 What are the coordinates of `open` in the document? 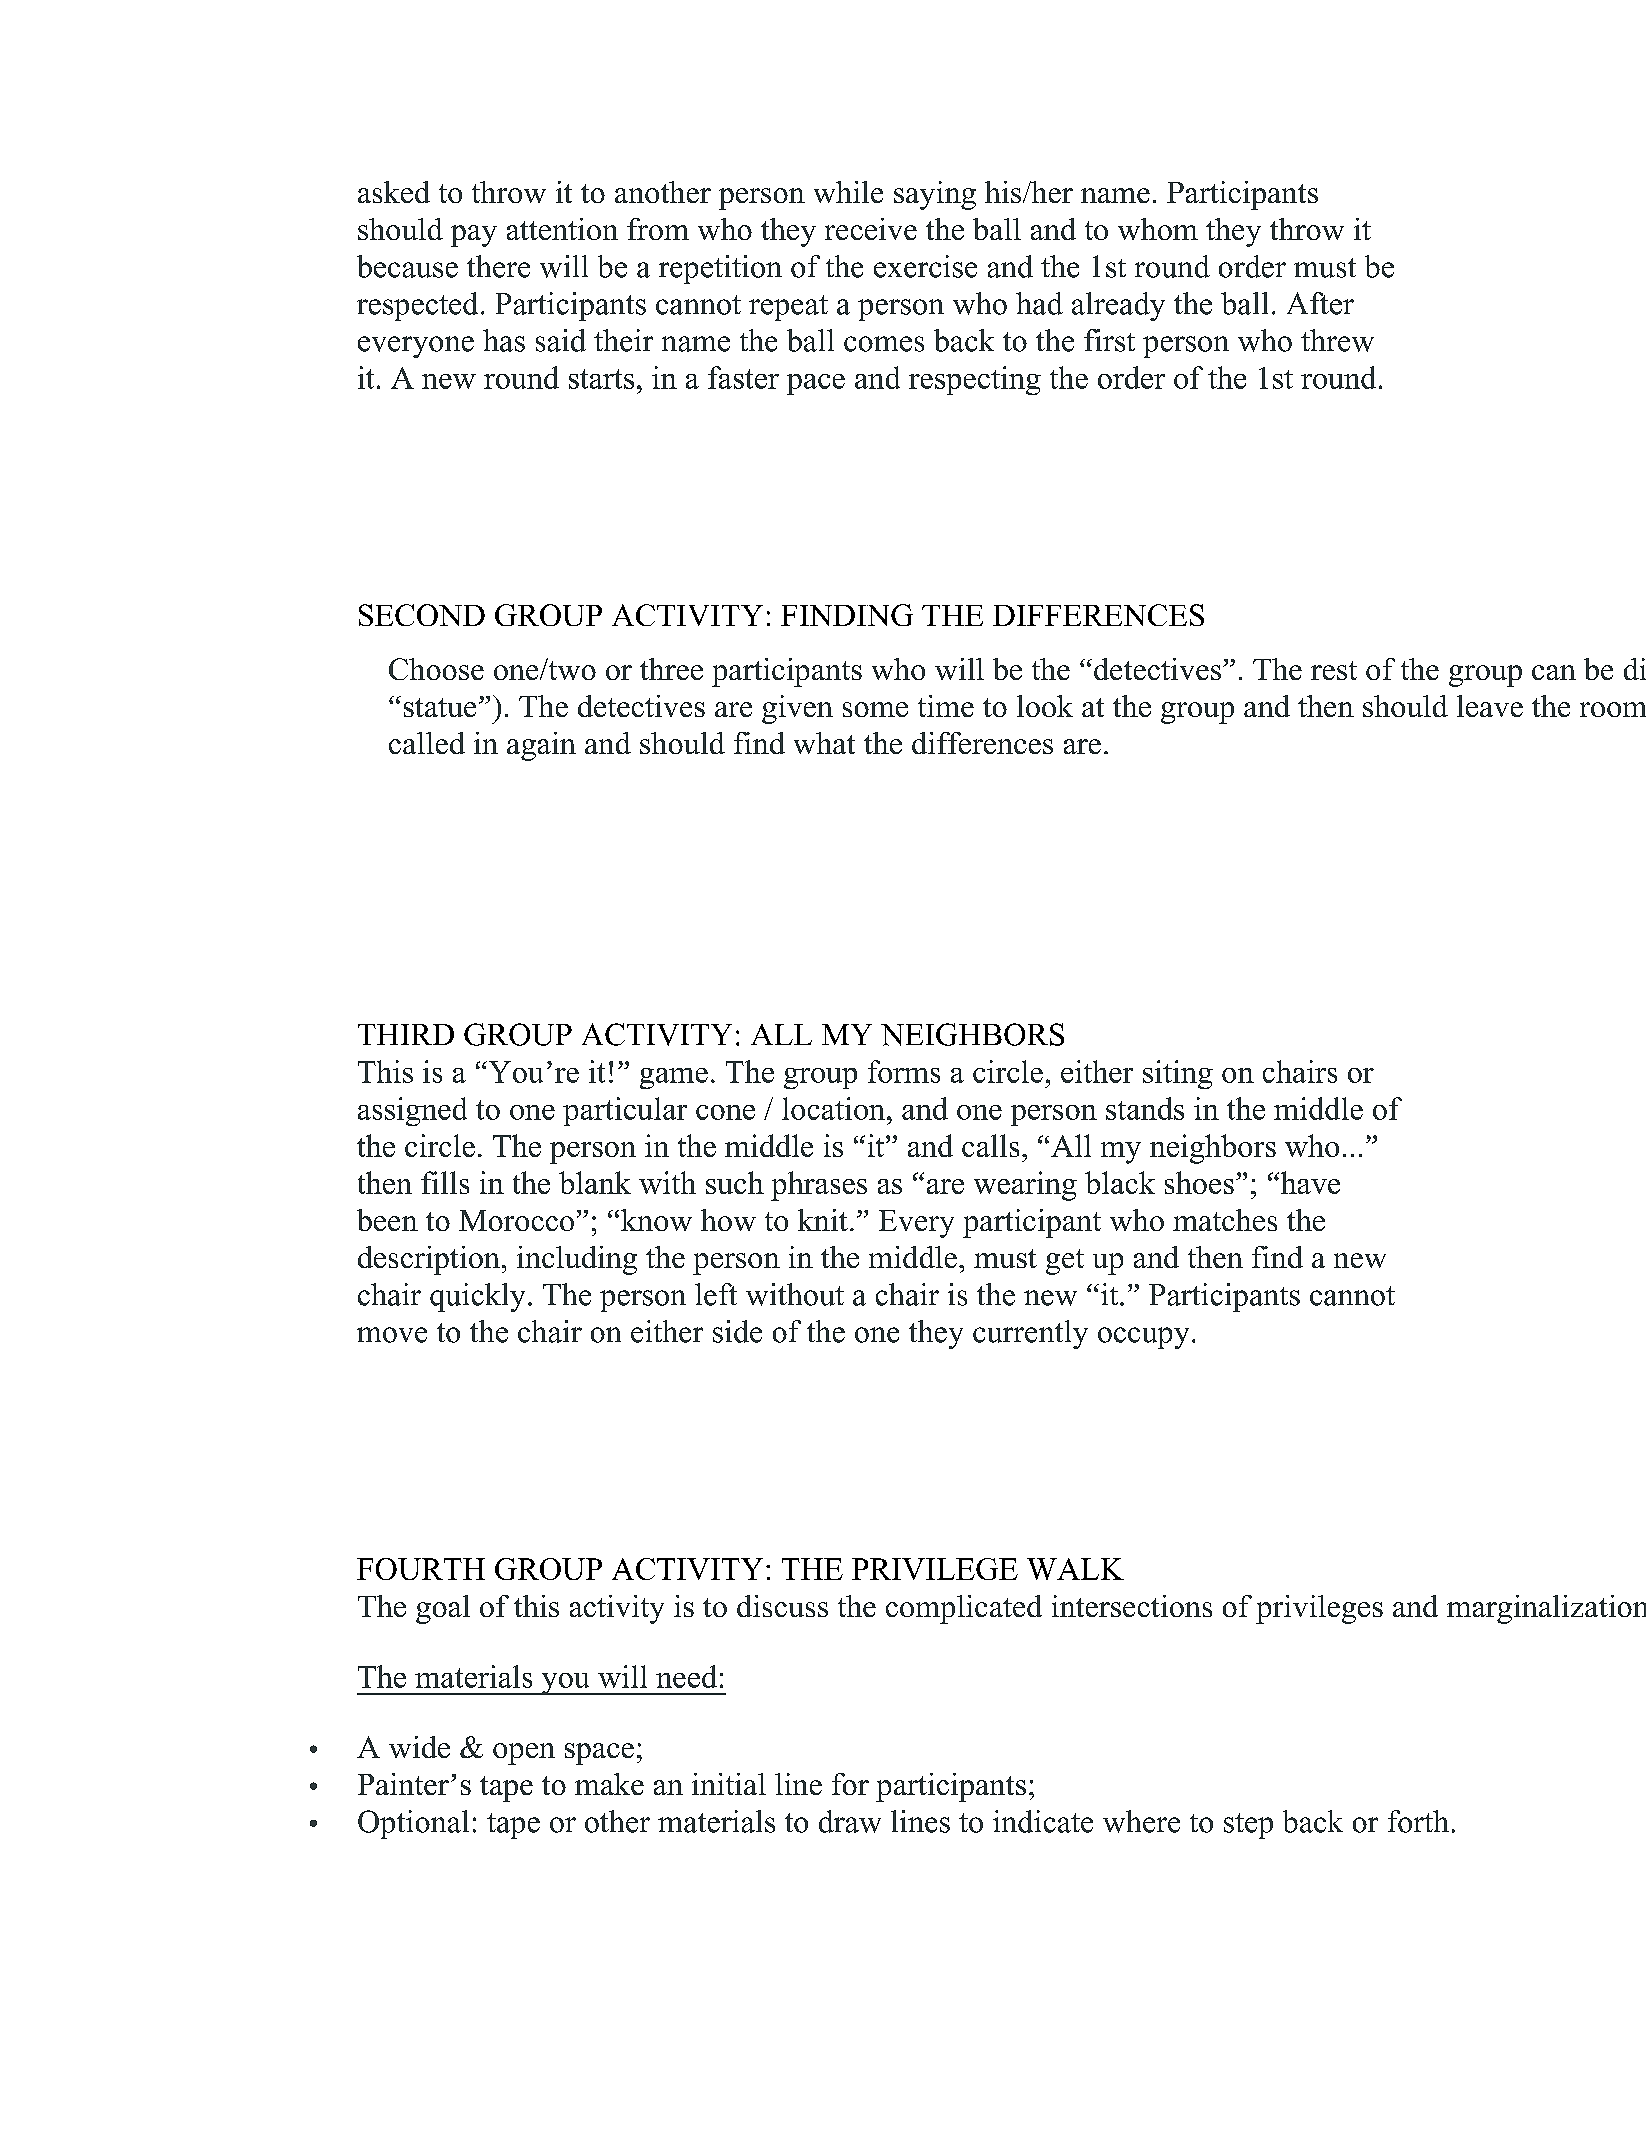 It's located at (524, 1754).
